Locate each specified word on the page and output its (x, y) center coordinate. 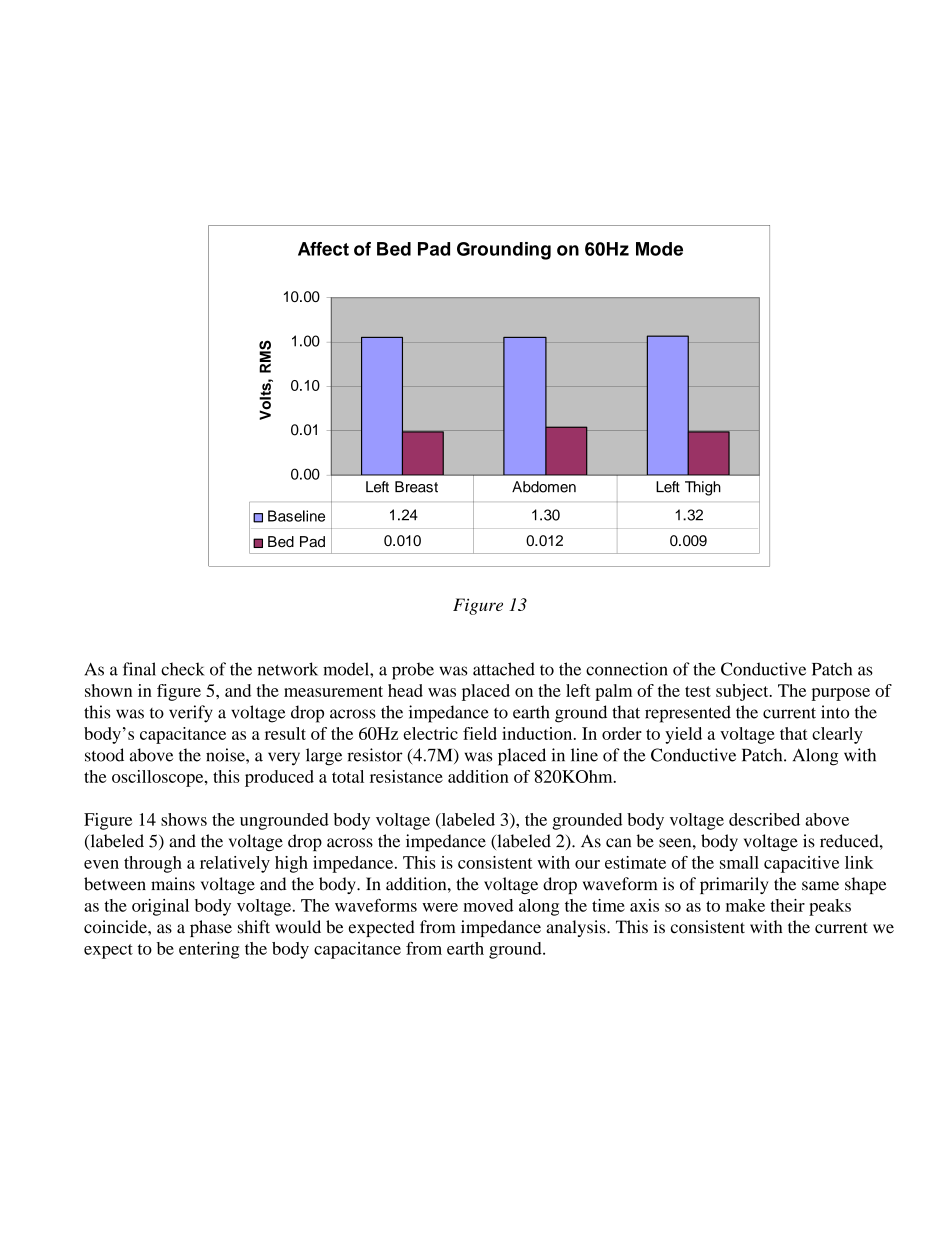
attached (504, 669)
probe (413, 671)
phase (211, 928)
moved (488, 905)
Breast (416, 487)
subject (743, 692)
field (480, 733)
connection (627, 669)
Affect (323, 249)
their (787, 905)
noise (226, 755)
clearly (837, 735)
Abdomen (544, 487)
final (139, 669)
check (183, 669)
